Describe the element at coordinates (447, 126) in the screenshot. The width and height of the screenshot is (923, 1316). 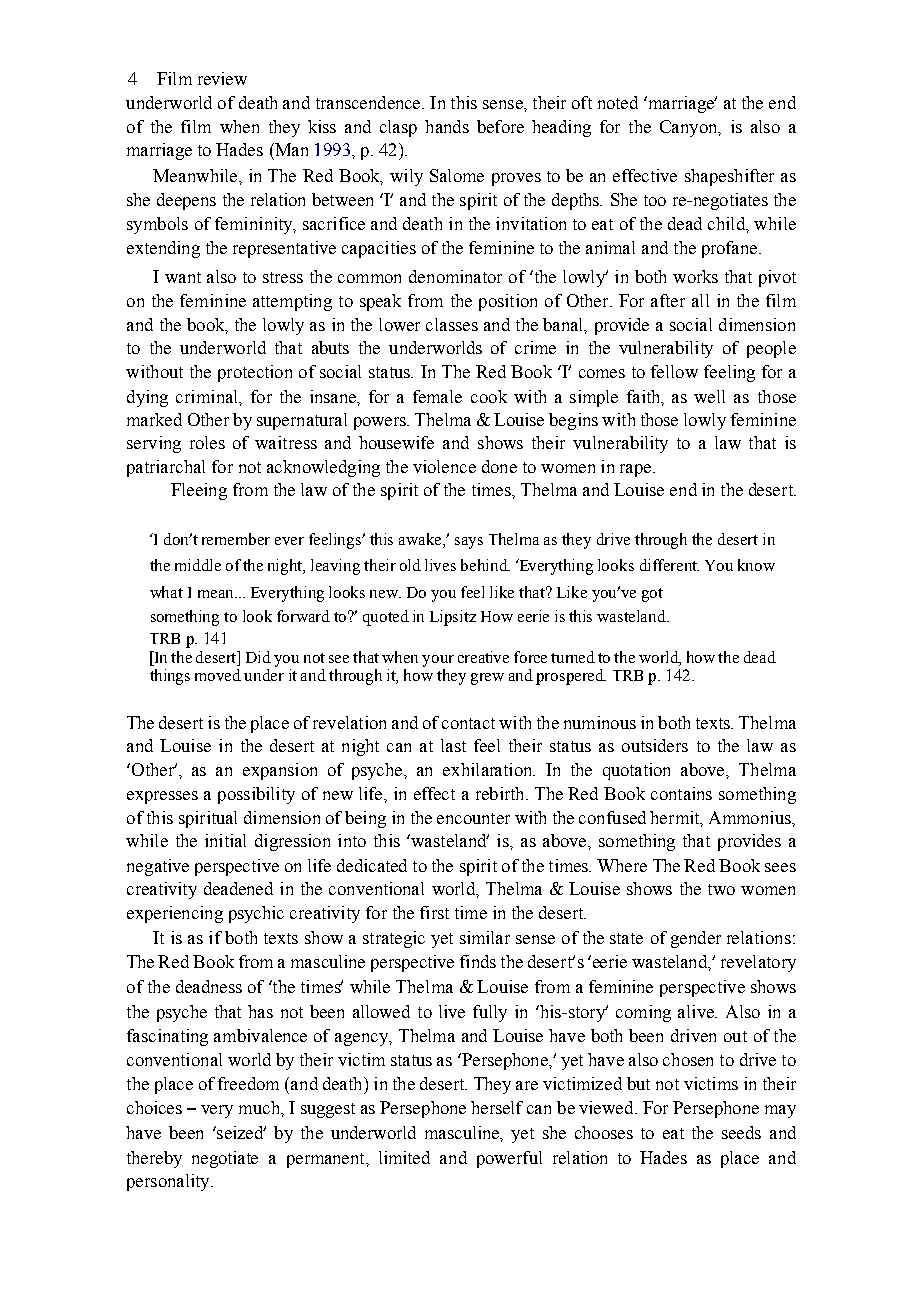
I see `hands` at that location.
